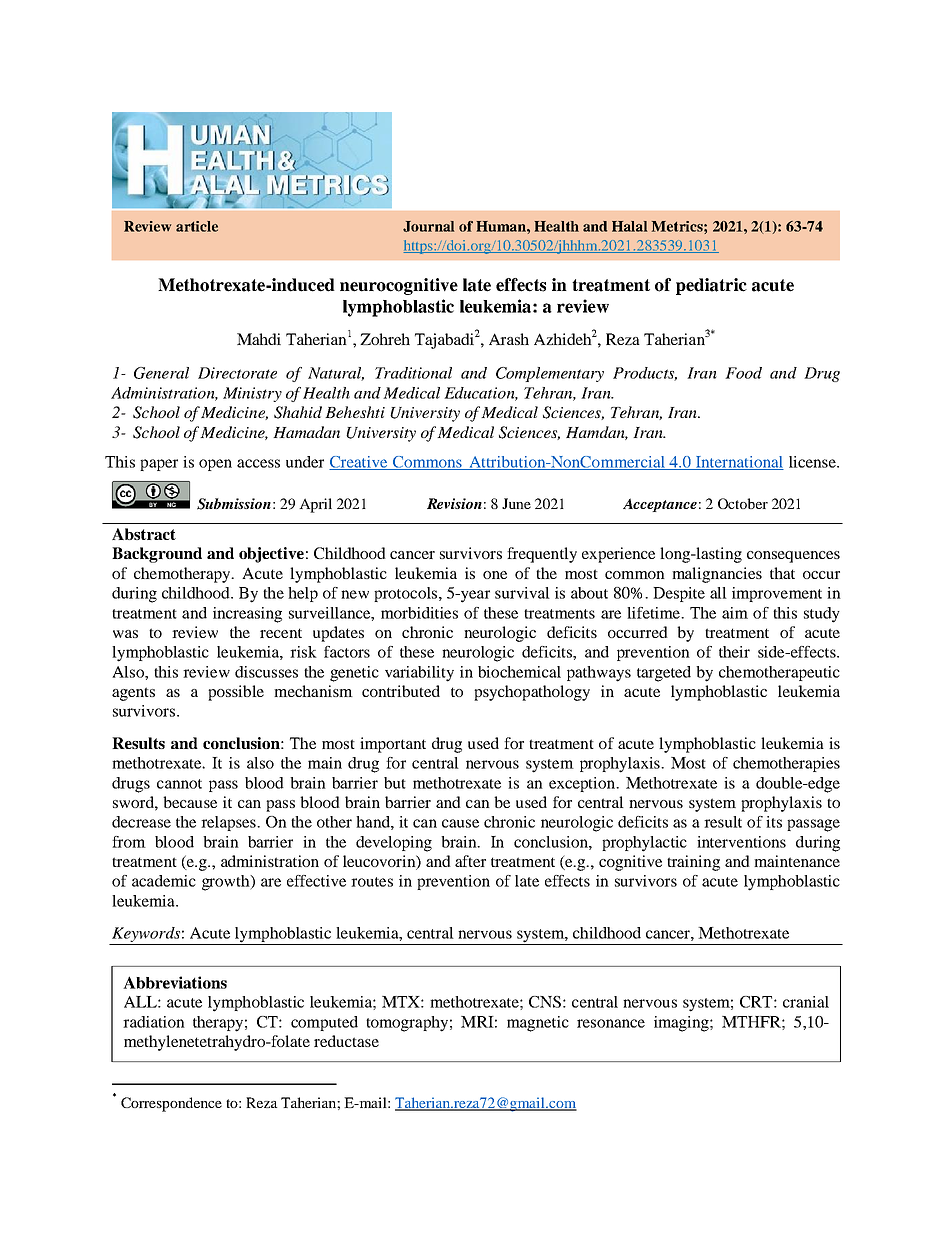 The image size is (952, 1233). I want to click on their, so click(734, 652).
